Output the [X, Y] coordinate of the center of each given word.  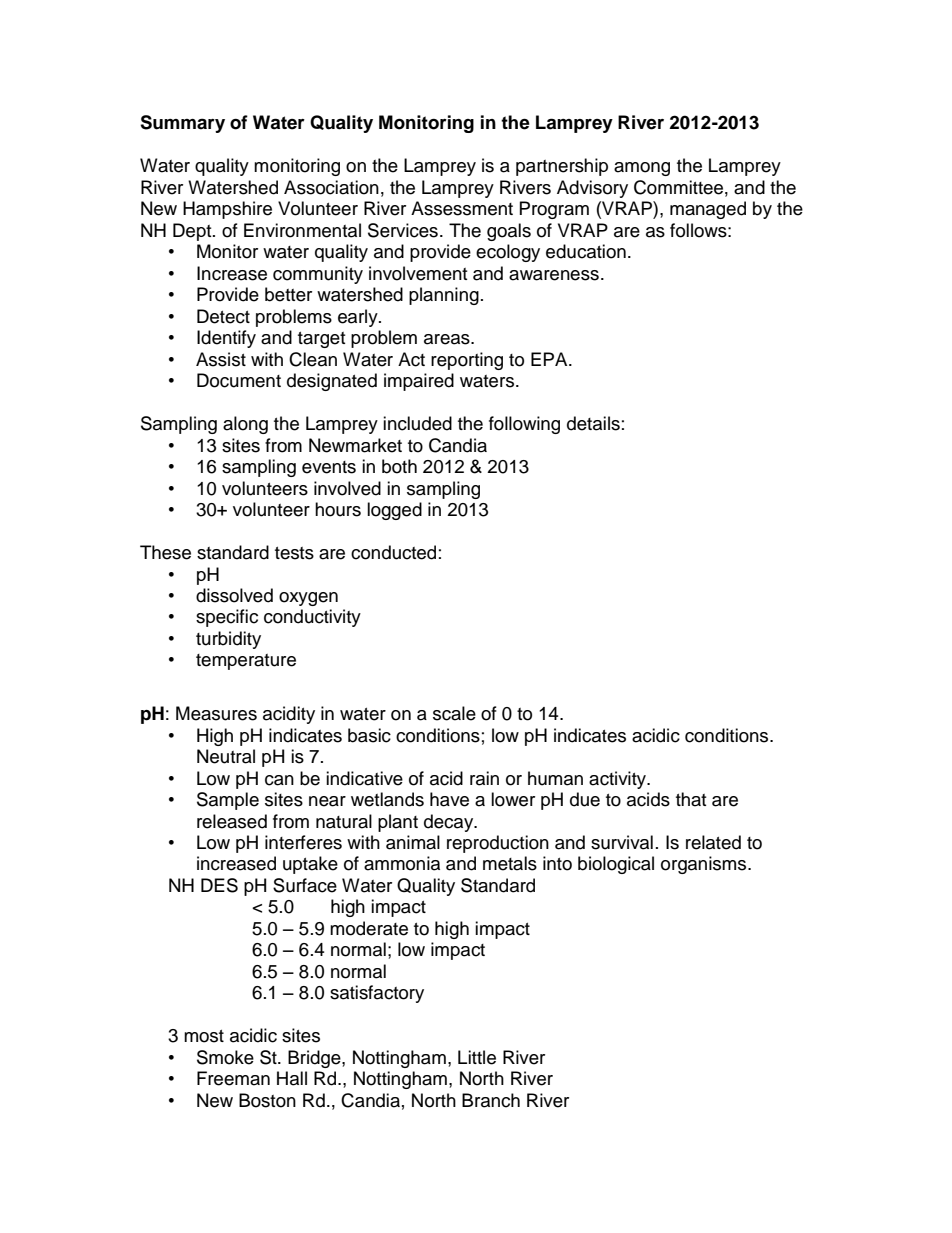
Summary [182, 124]
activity [619, 780]
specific [227, 618]
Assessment [462, 208]
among [642, 169]
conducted [393, 552]
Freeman [233, 1078]
